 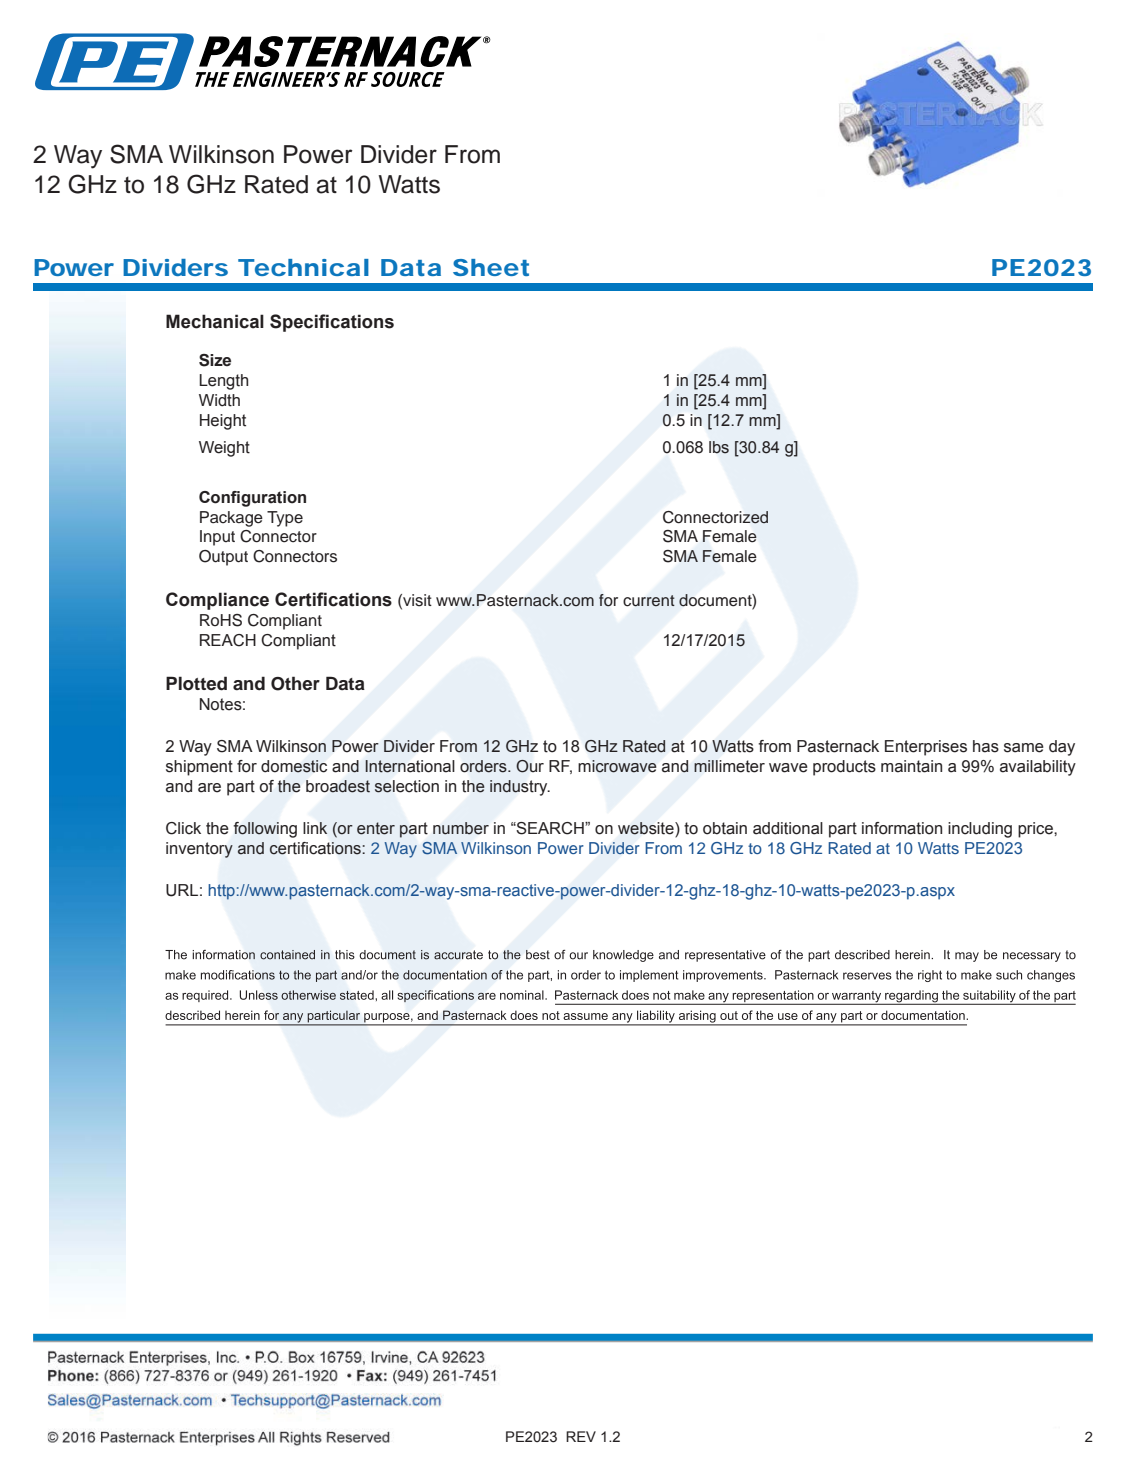 I want to click on Output, so click(x=223, y=558).
